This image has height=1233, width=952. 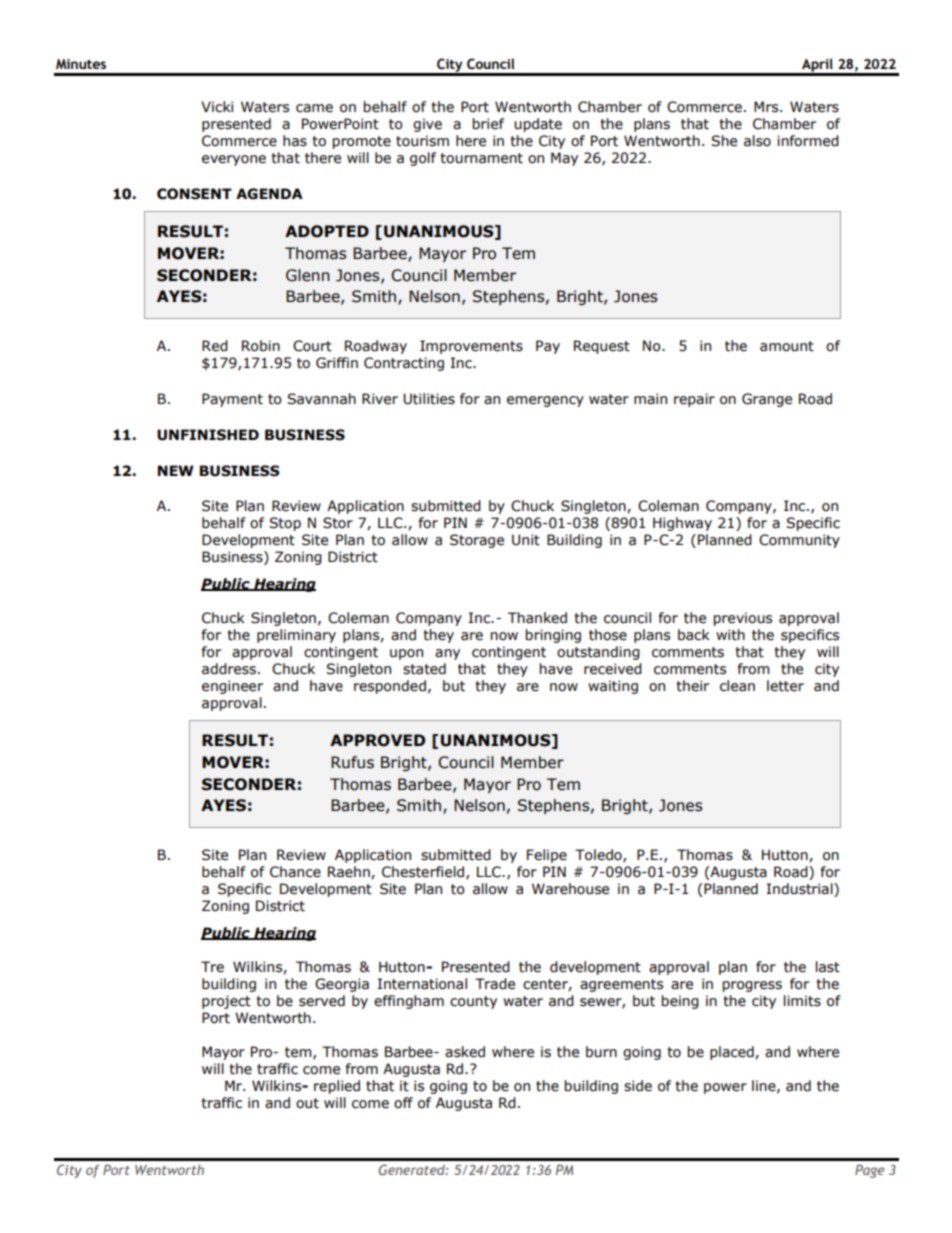 I want to click on Vicki, so click(x=217, y=107).
